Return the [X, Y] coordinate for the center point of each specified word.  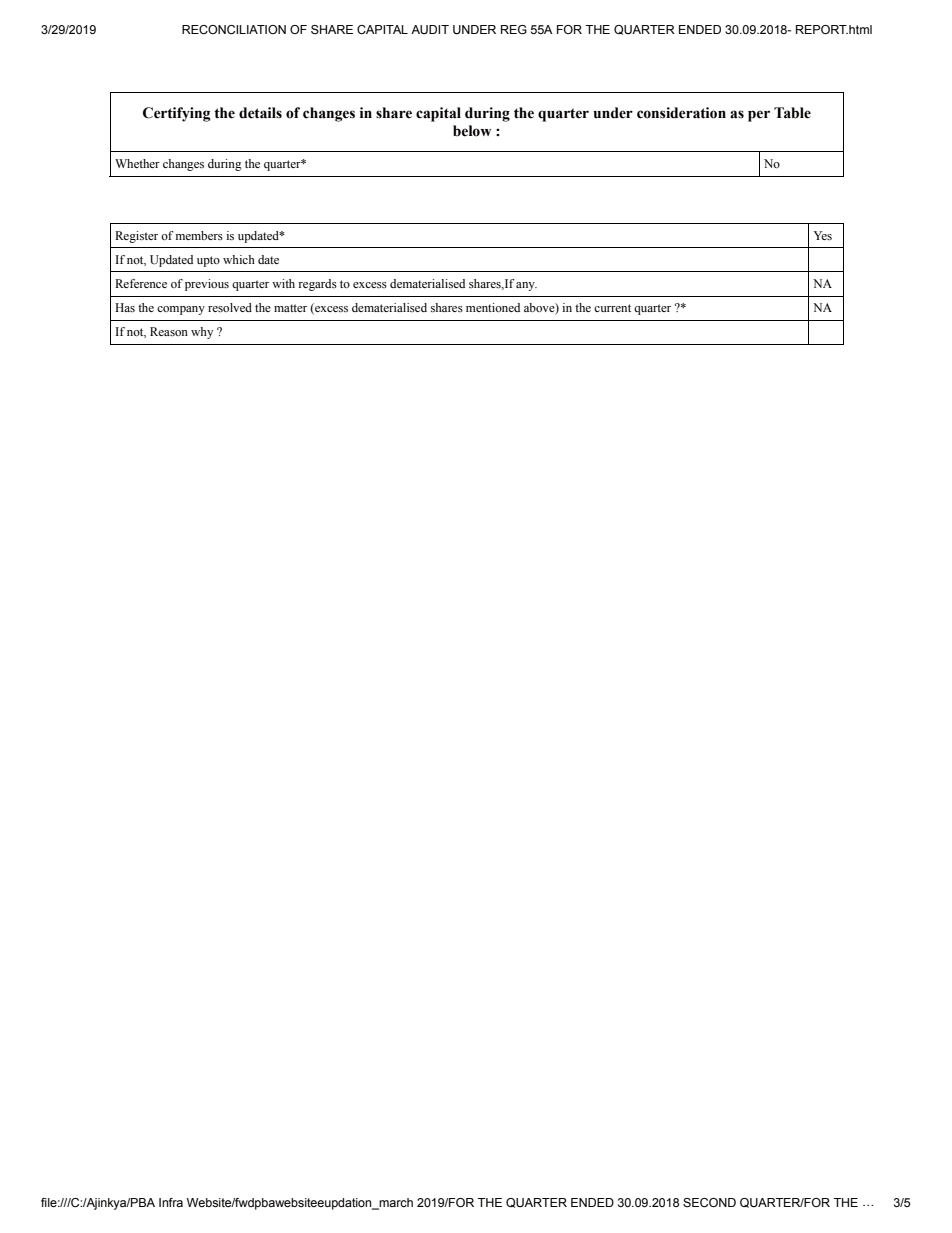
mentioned [493, 307]
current [612, 308]
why [202, 333]
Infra [171, 1202]
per [759, 116]
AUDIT [430, 29]
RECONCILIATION [234, 30]
